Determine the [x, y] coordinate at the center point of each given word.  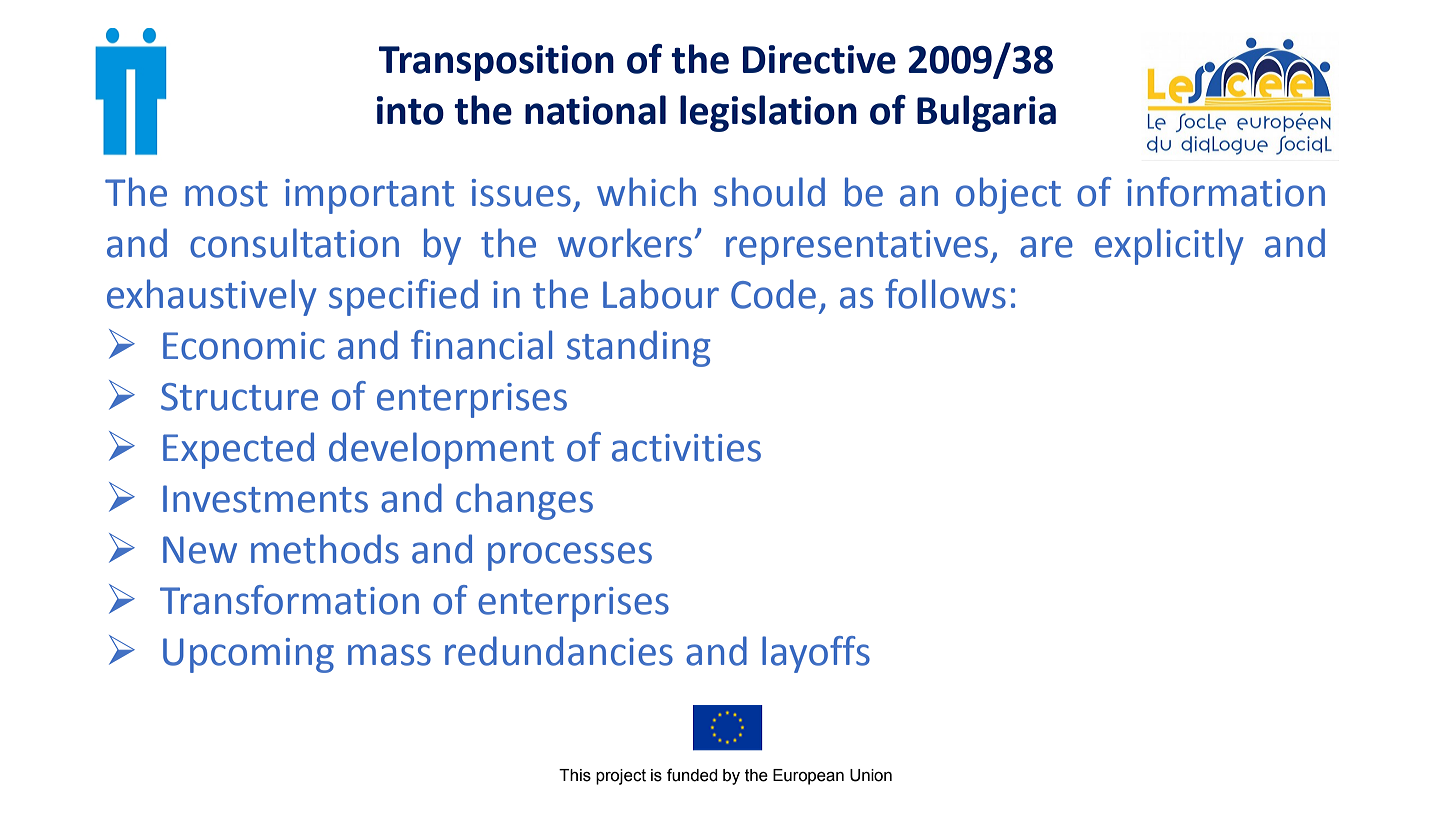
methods [325, 549]
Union [871, 775]
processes [570, 556]
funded [692, 775]
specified [403, 297]
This [575, 775]
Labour [661, 294]
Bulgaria [986, 113]
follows [945, 294]
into [410, 110]
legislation [768, 113]
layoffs [816, 654]
